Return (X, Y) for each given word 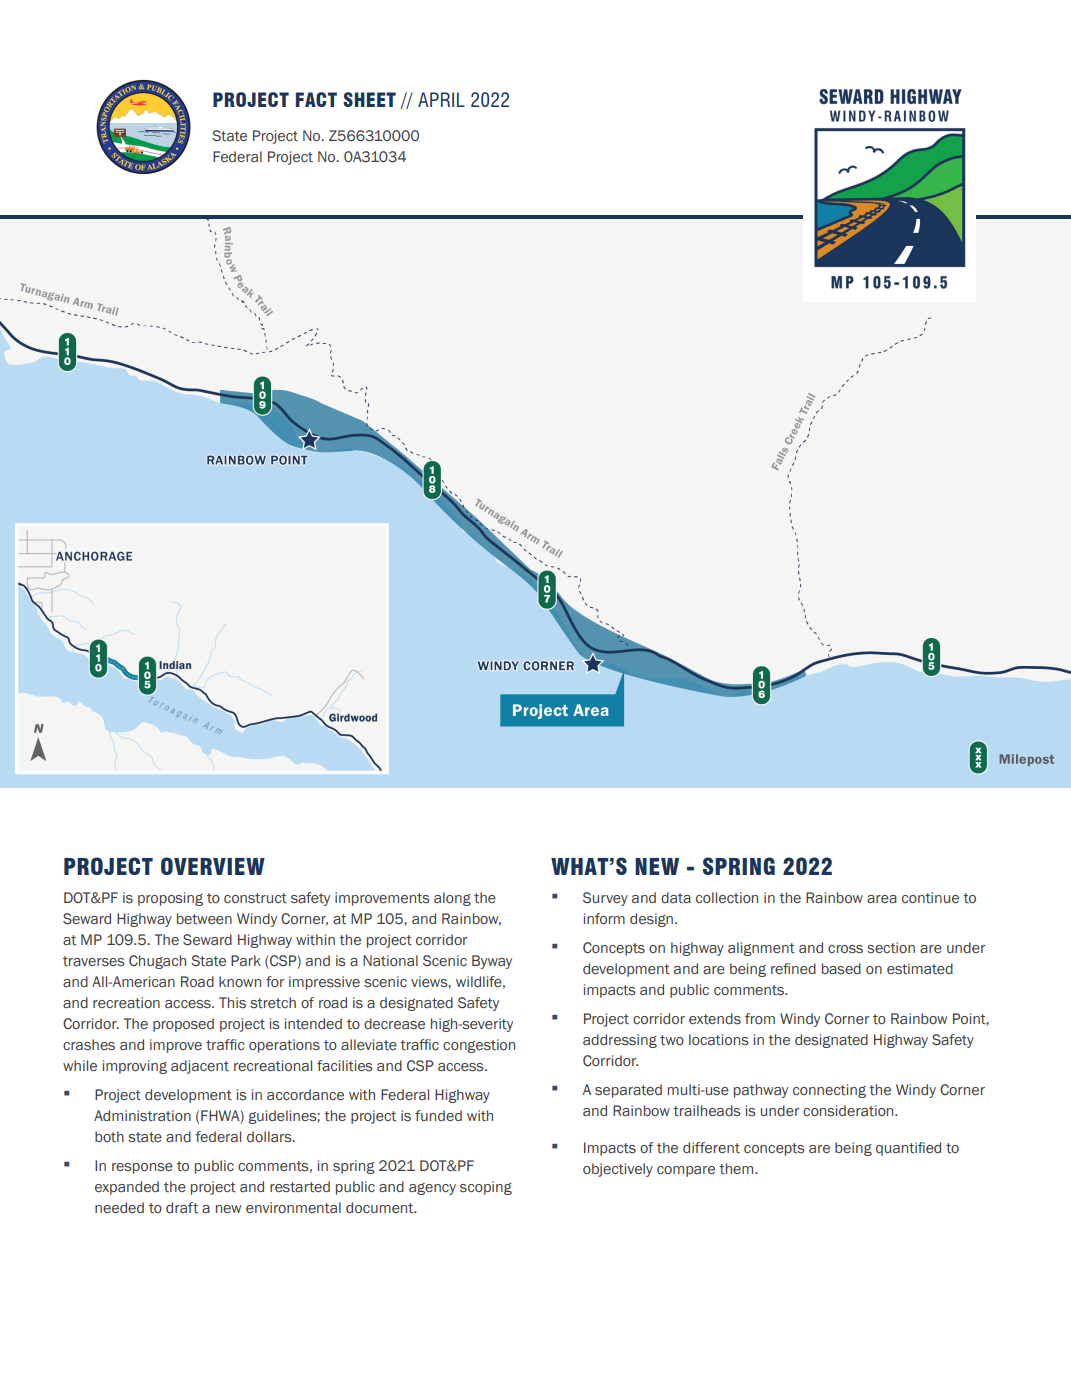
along (452, 899)
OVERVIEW (213, 866)
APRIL (441, 99)
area (882, 899)
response (142, 1168)
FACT (316, 99)
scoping (486, 1188)
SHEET (369, 99)
